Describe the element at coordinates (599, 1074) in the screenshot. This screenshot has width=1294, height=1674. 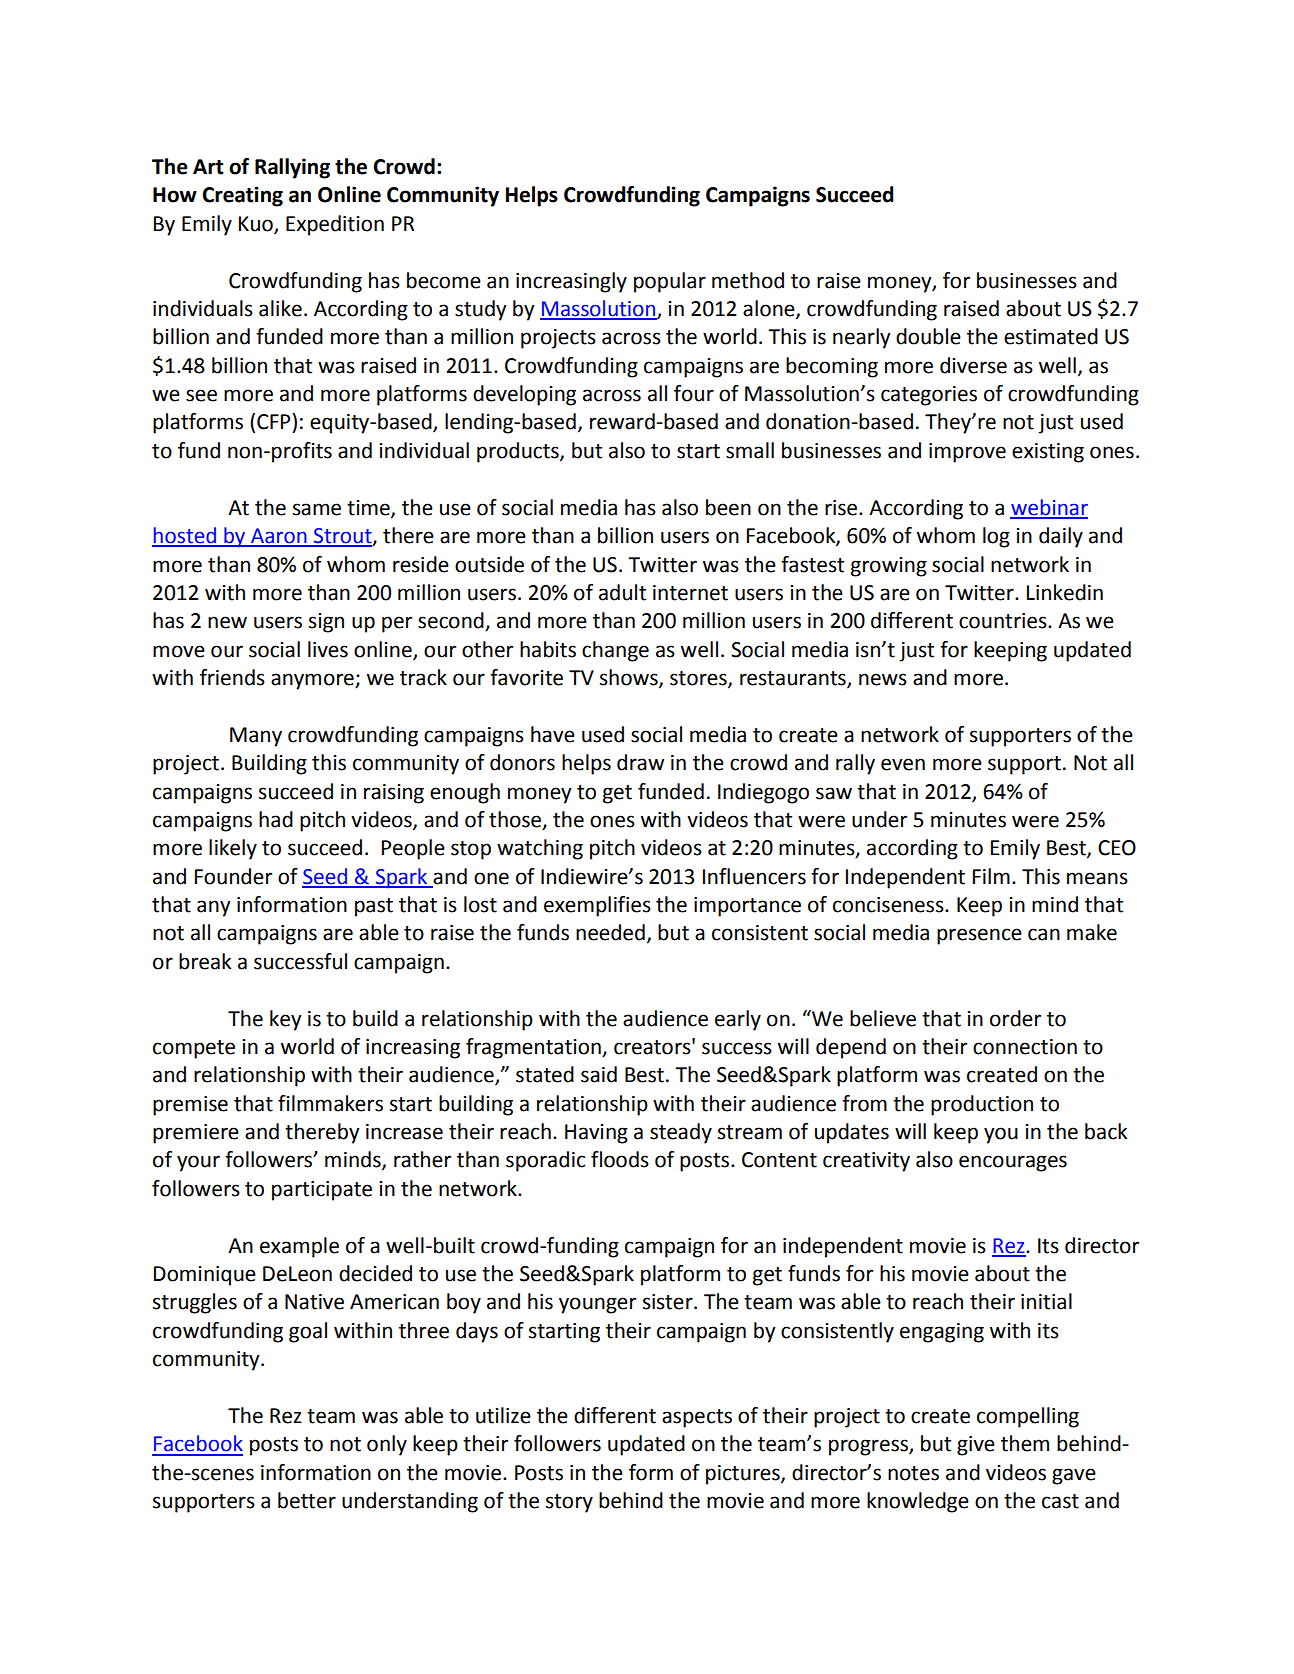
I see `said` at that location.
